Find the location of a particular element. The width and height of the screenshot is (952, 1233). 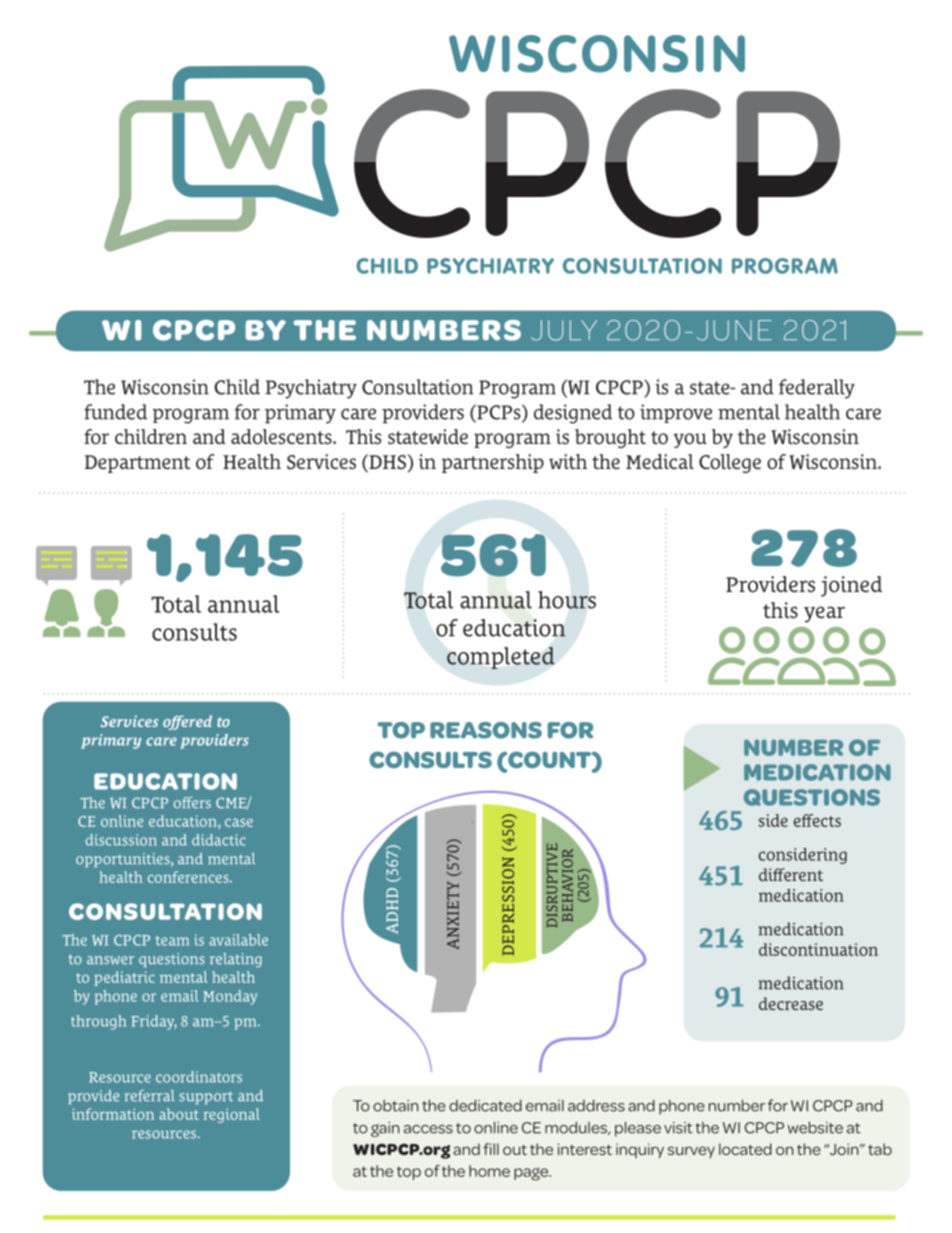

didactic is located at coordinates (219, 840).
